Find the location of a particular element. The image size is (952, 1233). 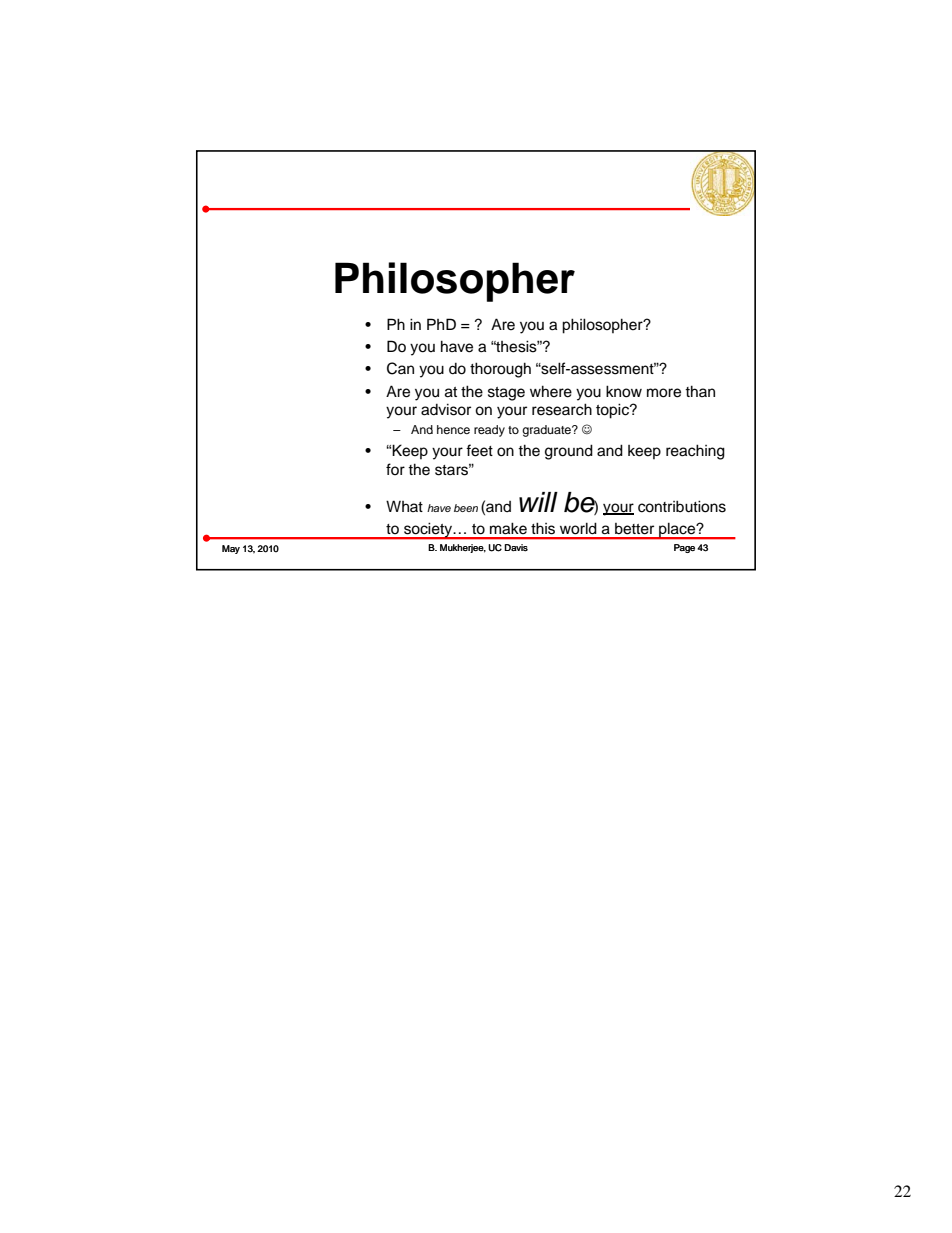

Can is located at coordinates (400, 368).
